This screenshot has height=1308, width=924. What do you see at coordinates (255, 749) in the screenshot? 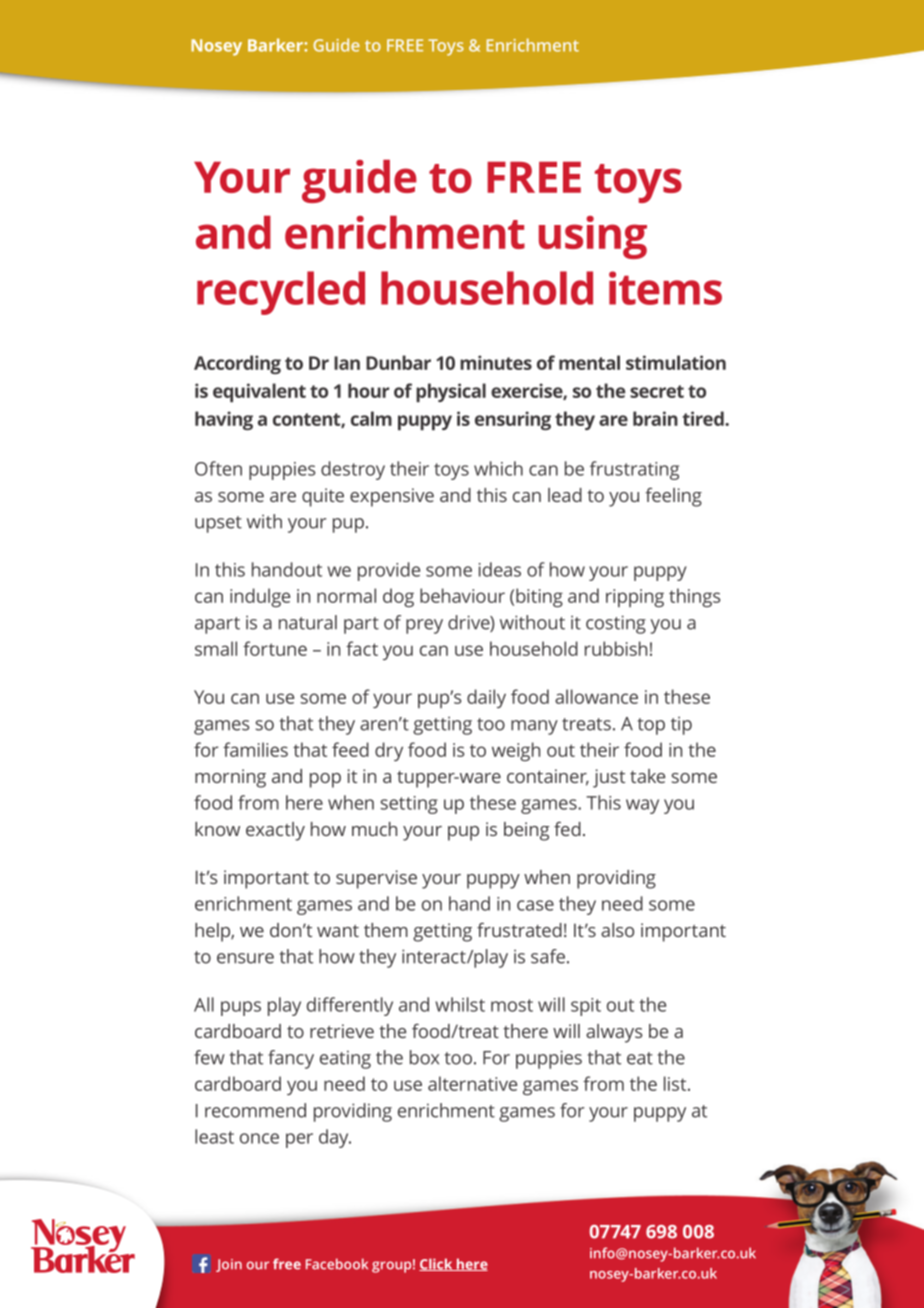
I see `families` at bounding box center [255, 749].
